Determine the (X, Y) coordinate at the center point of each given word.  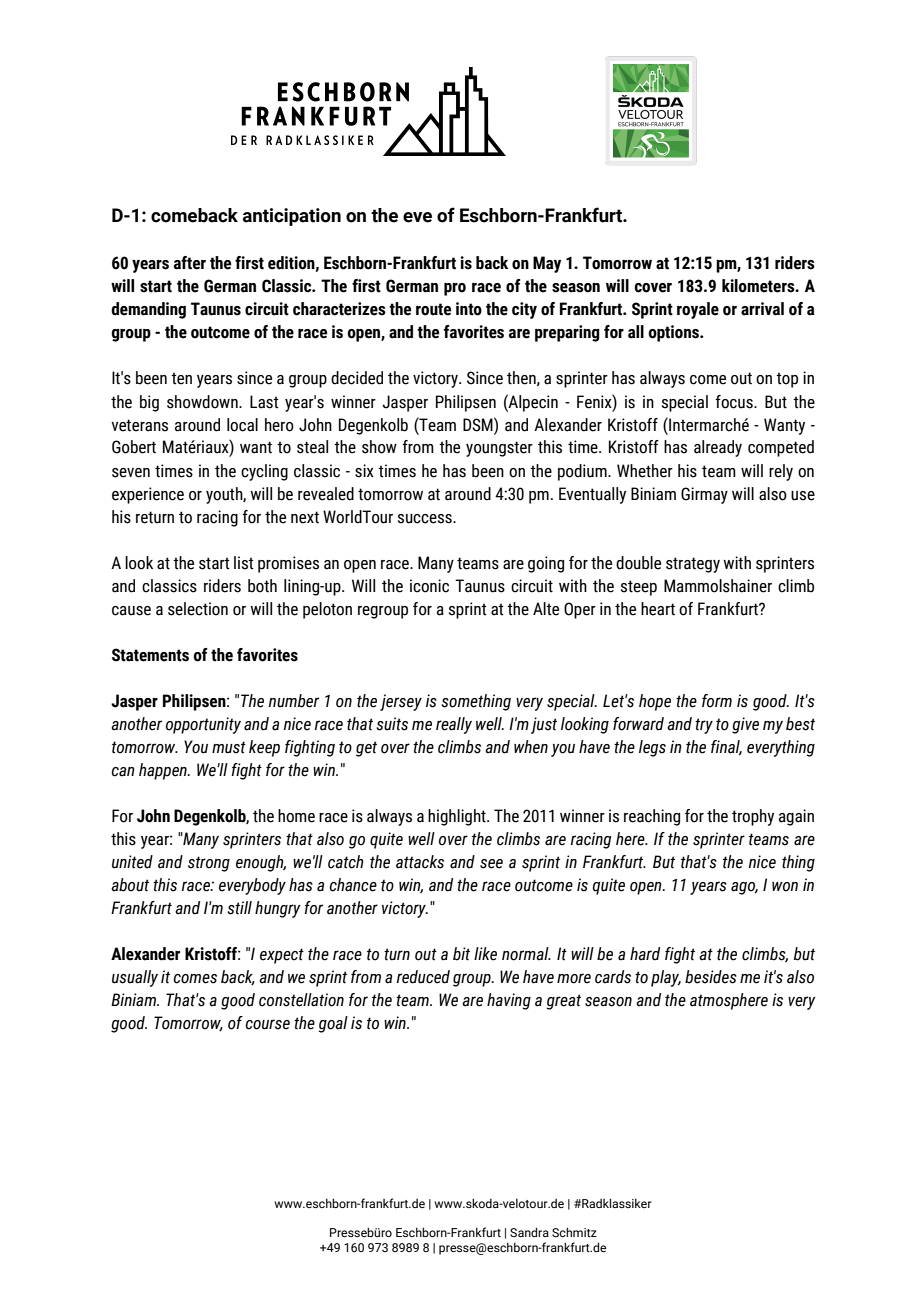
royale (698, 310)
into (469, 309)
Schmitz (574, 1232)
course (268, 1024)
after (190, 263)
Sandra (529, 1232)
